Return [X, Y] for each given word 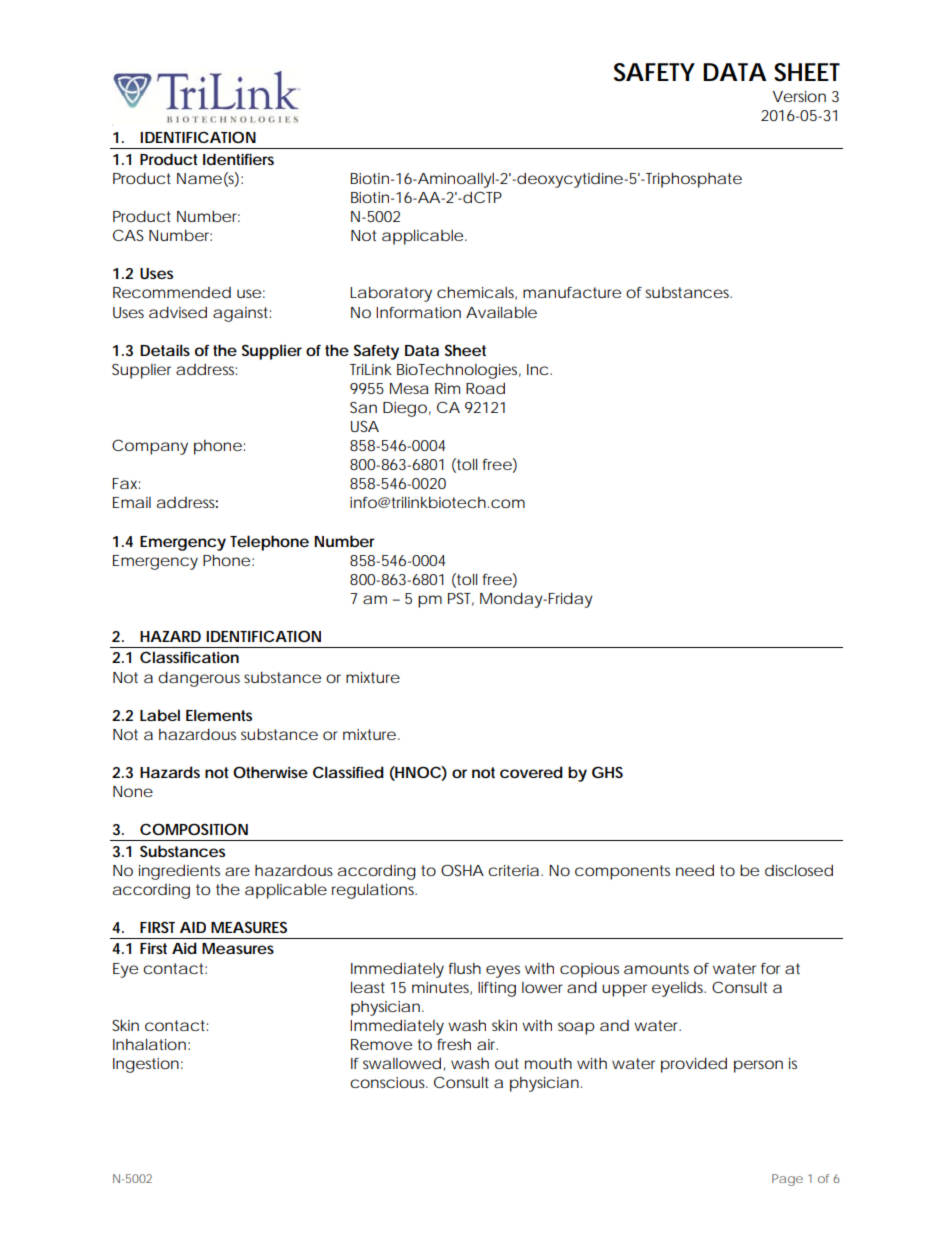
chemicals [477, 293]
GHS [607, 772]
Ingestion [146, 1065]
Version [799, 96]
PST [461, 599]
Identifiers [238, 159]
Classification [189, 657]
